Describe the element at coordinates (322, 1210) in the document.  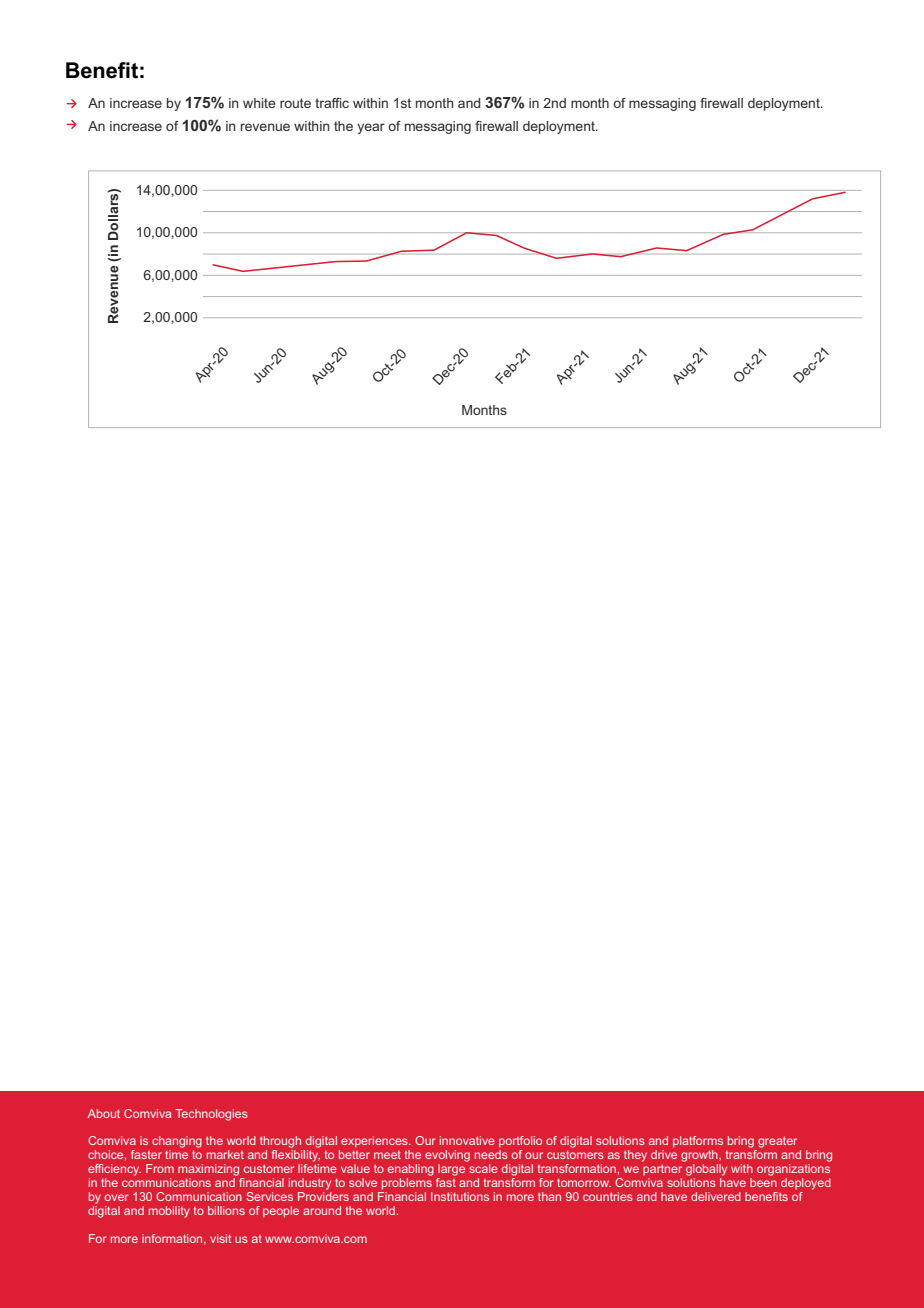
I see `around` at that location.
